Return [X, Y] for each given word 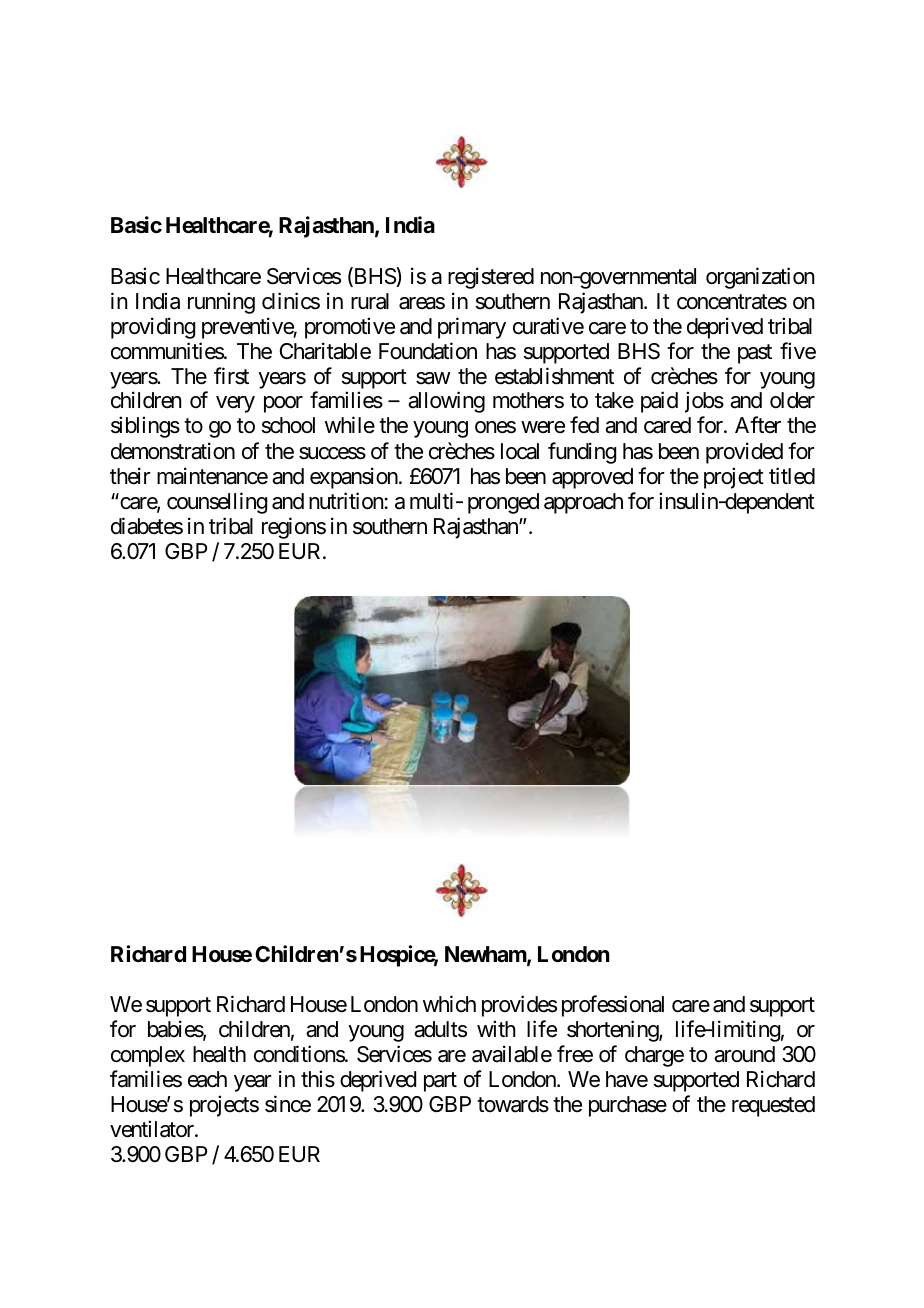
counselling [217, 503]
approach [583, 503]
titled [792, 476]
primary [472, 328]
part [440, 1082]
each [207, 1079]
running [221, 303]
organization [760, 278]
